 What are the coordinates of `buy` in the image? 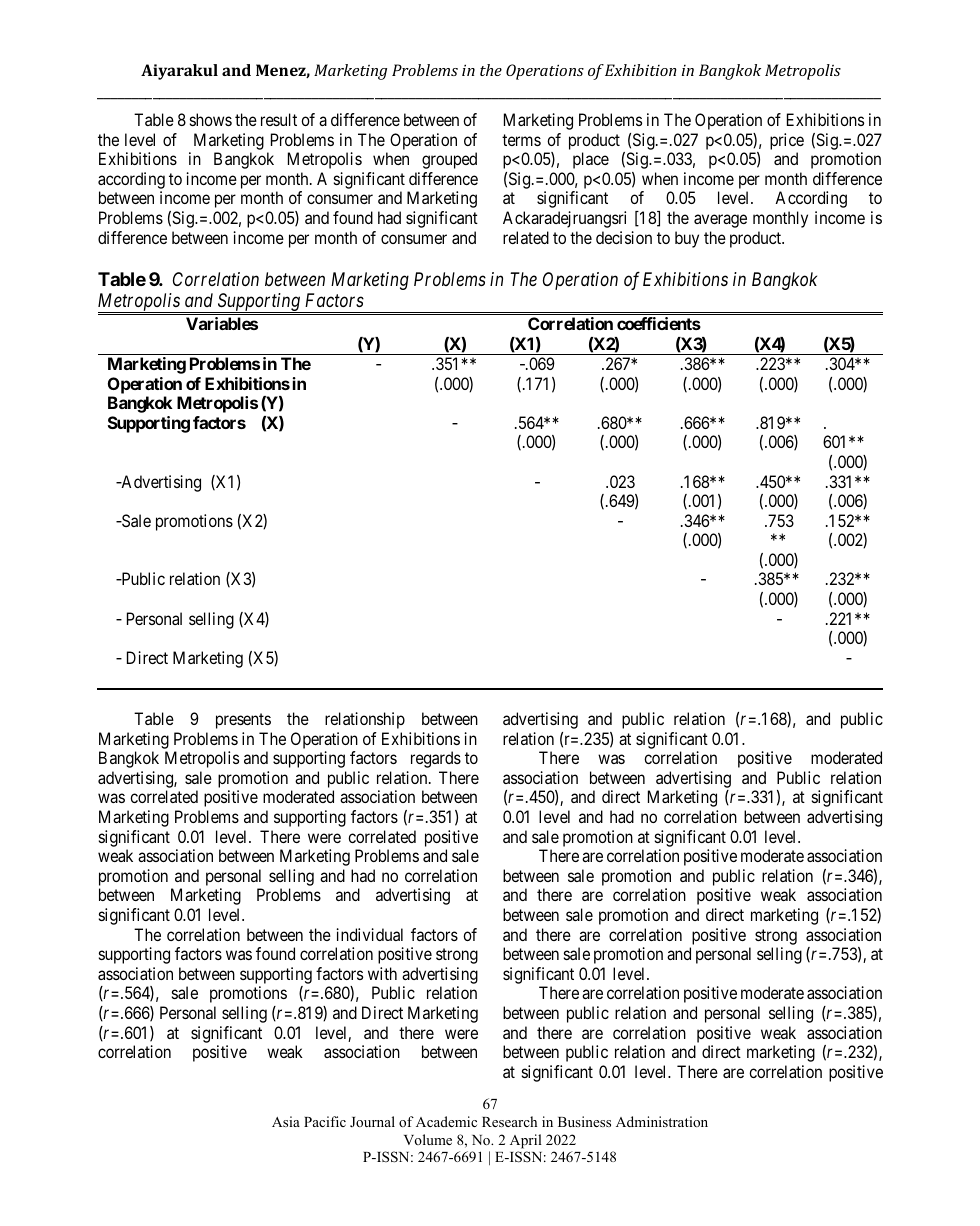 It's located at (687, 239).
